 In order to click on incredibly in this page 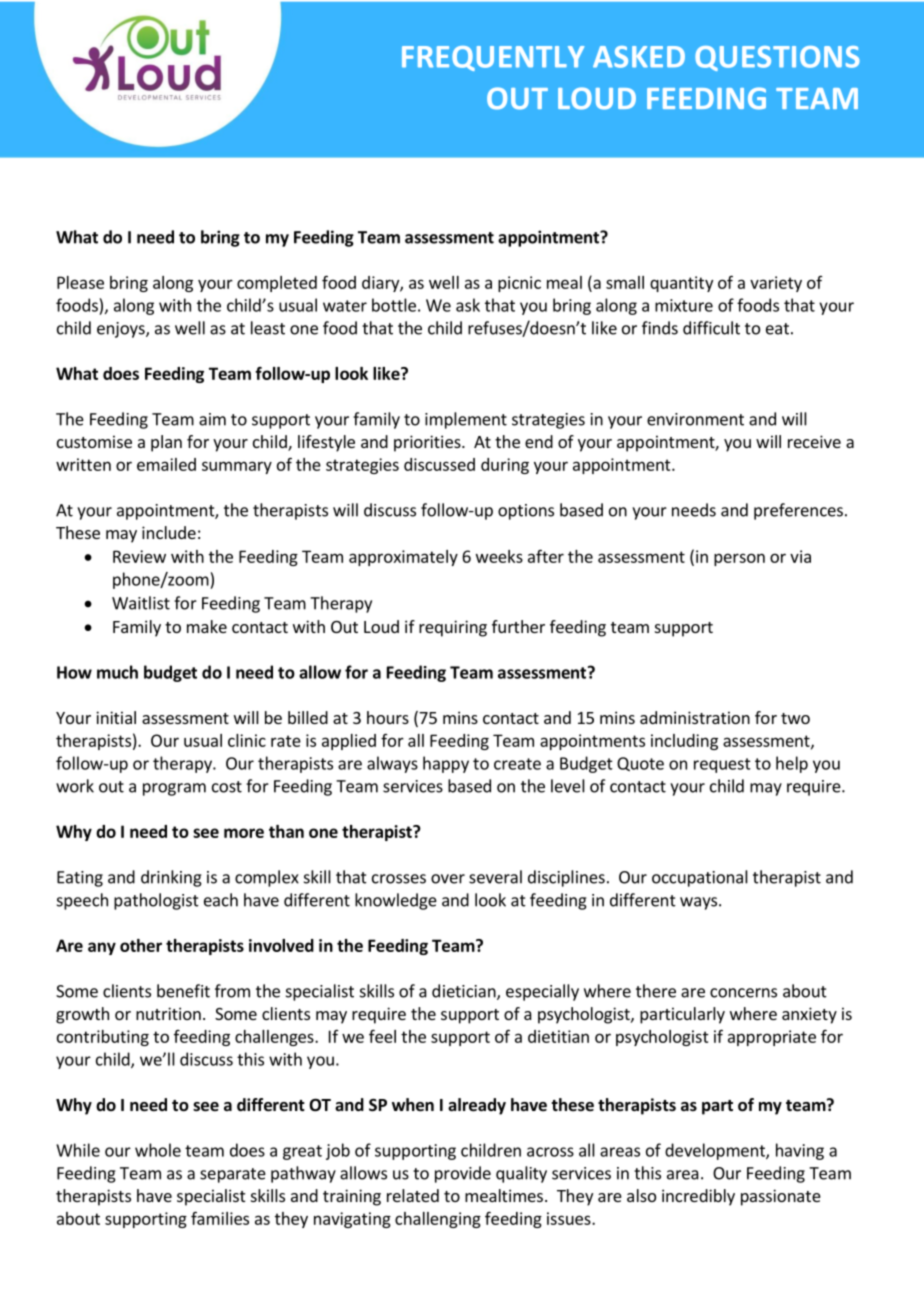, I will do `click(698, 1197)`.
